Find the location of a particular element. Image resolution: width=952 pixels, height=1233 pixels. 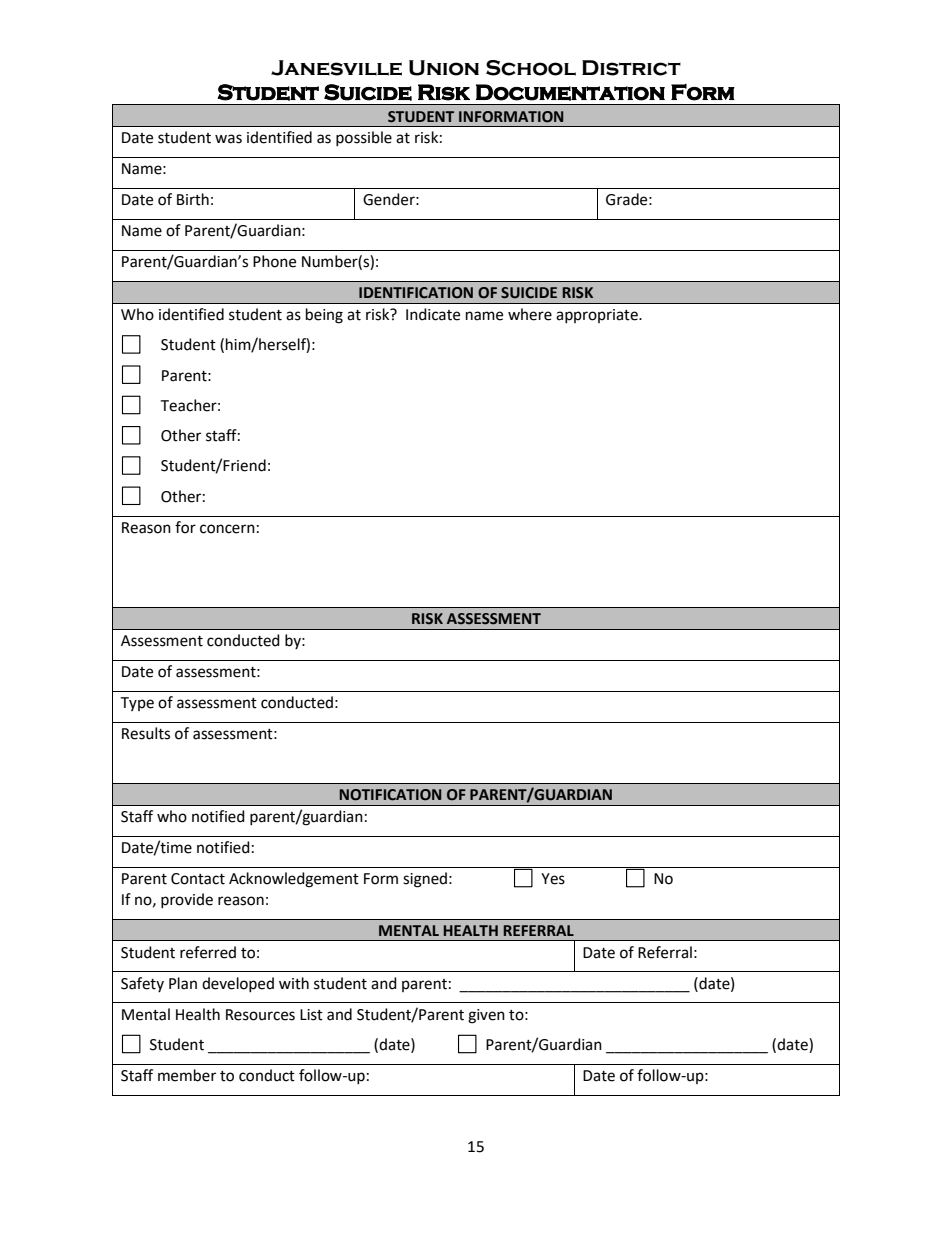

appropriate is located at coordinates (598, 316).
